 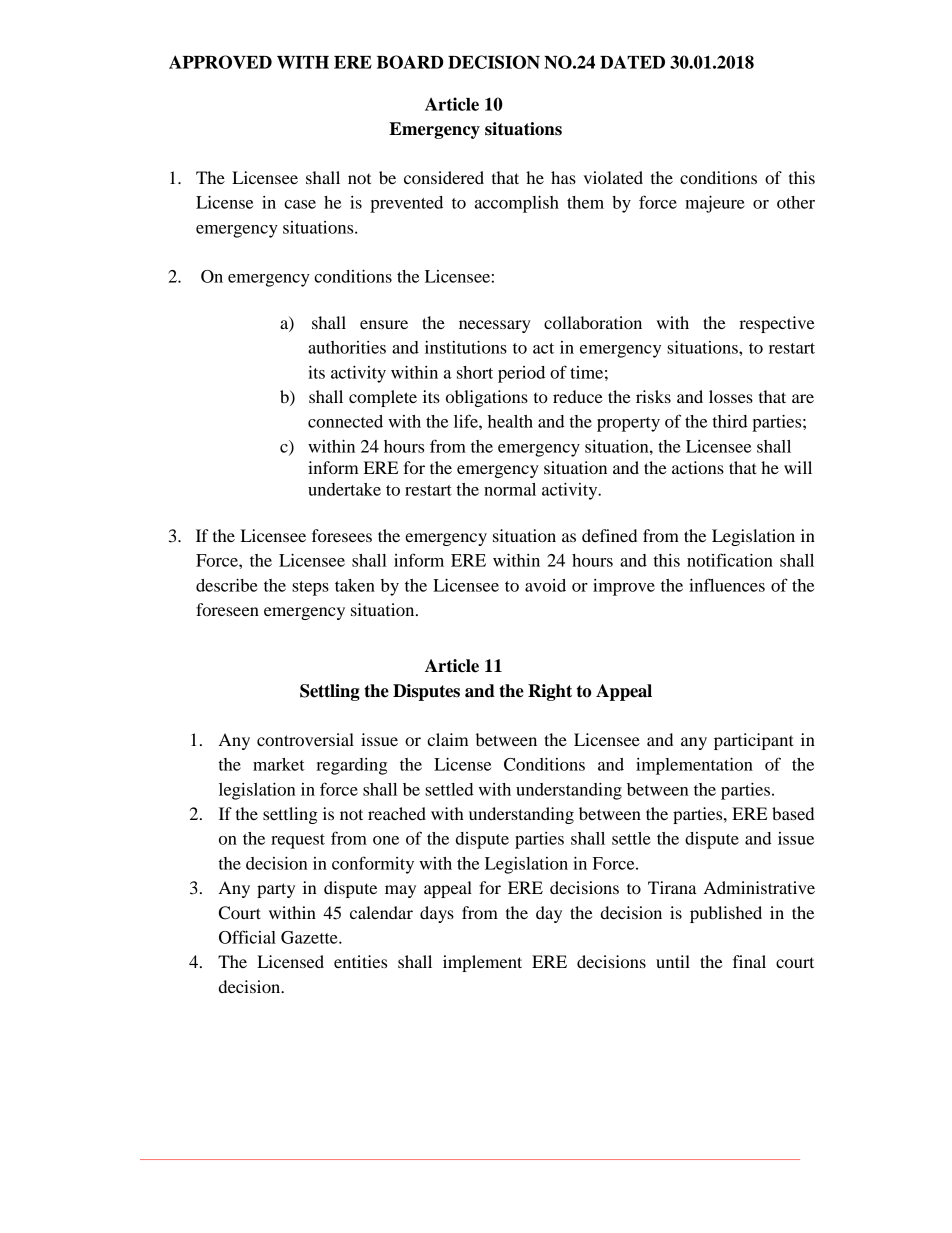 What do you see at coordinates (410, 62) in the screenshot?
I see `BOARD` at bounding box center [410, 62].
